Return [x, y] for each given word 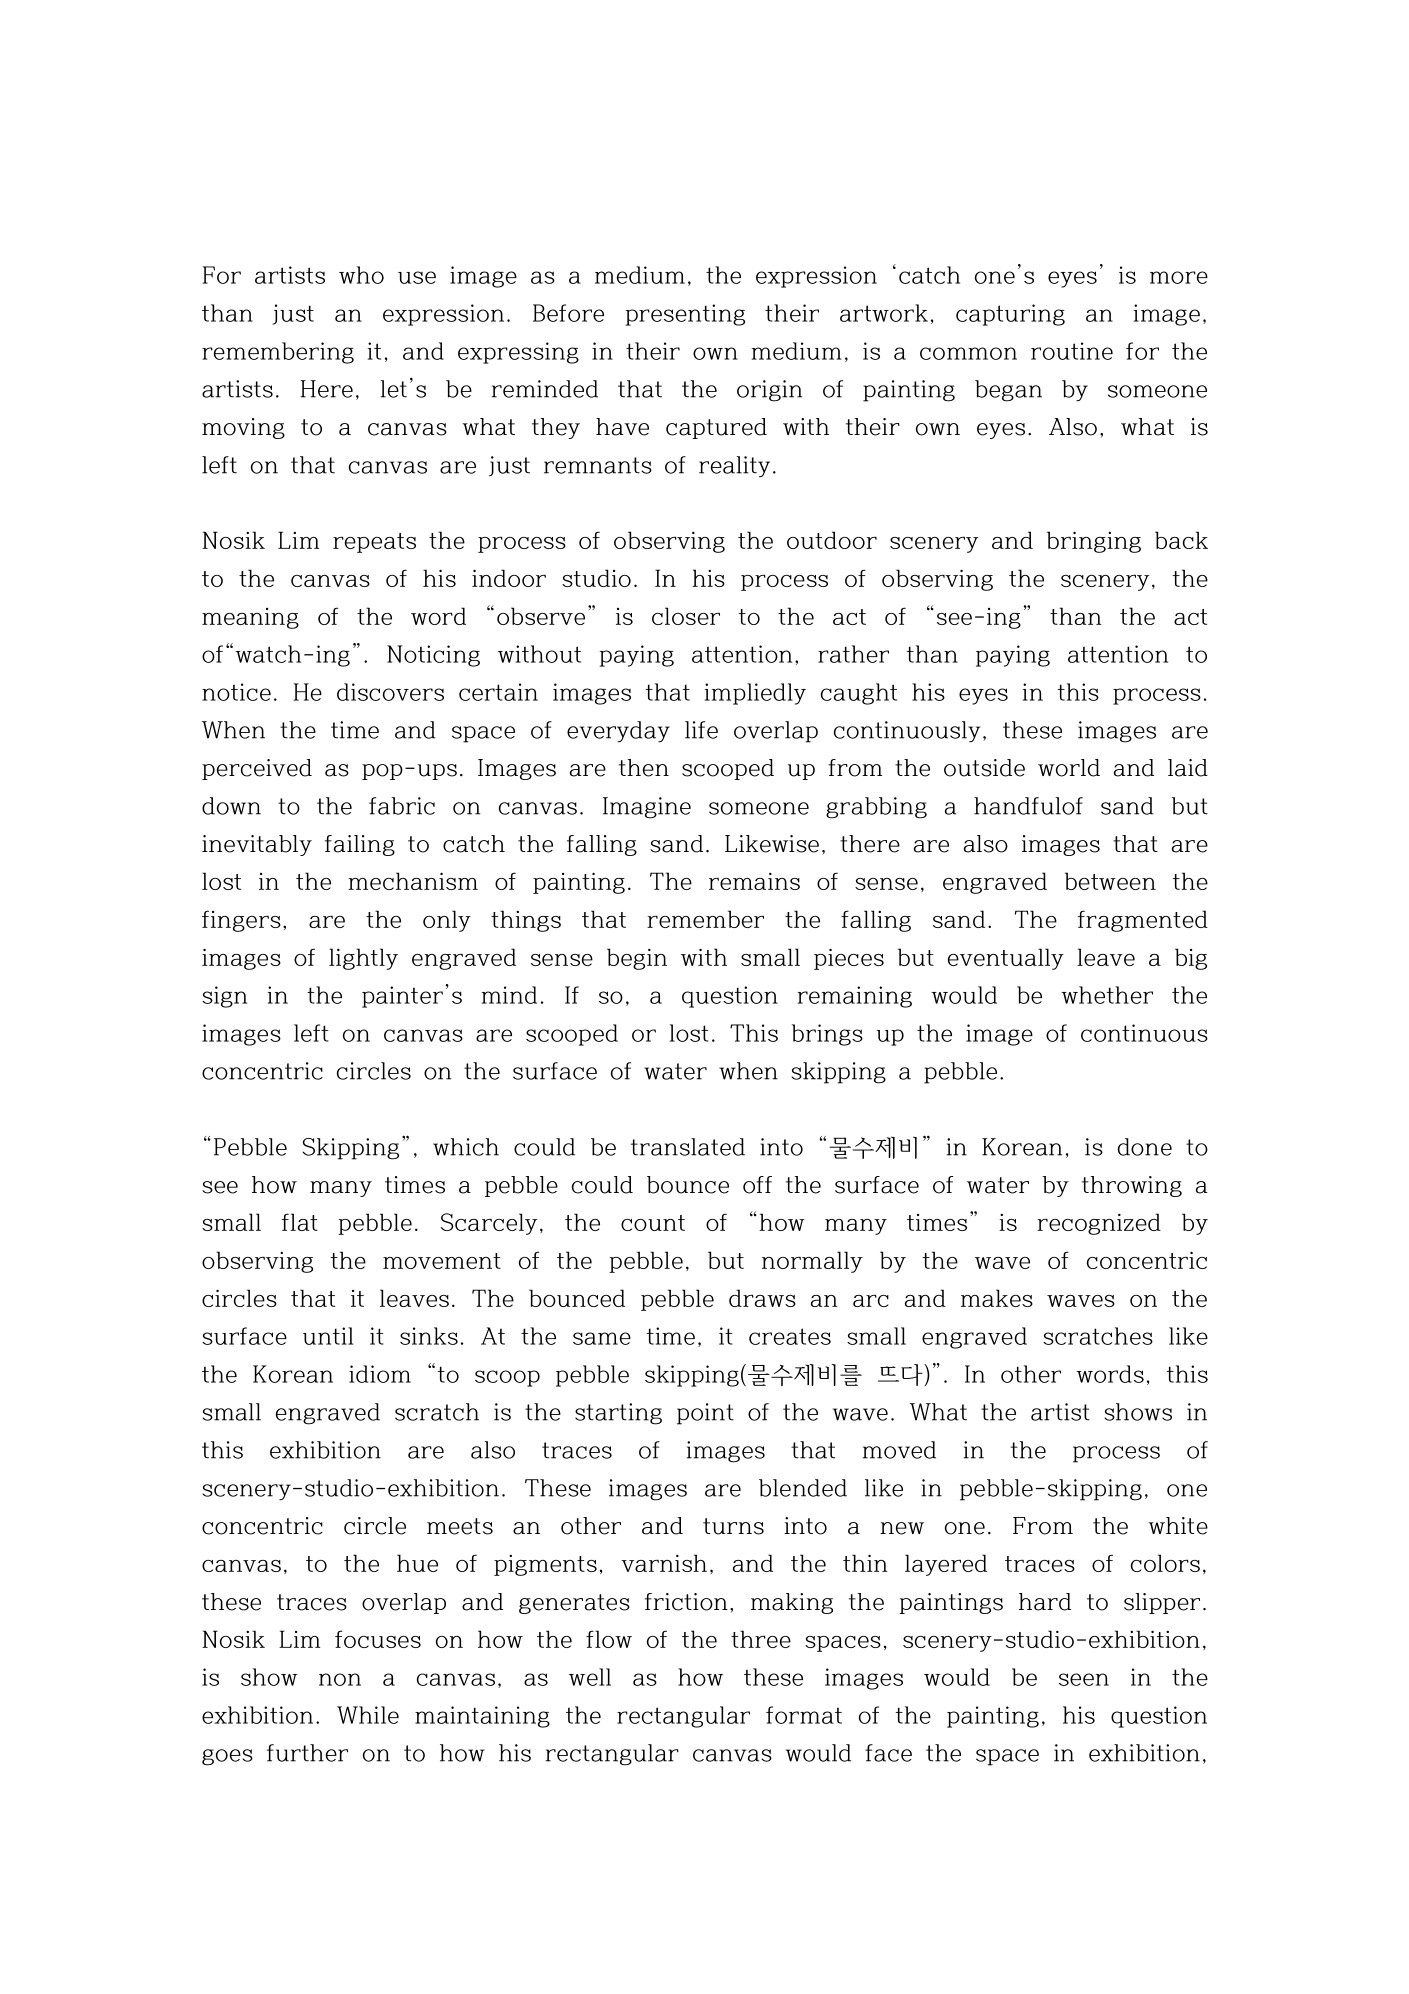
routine [1072, 351]
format [804, 1715]
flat [300, 1222]
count [653, 1223]
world [1069, 768]
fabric [402, 806]
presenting [685, 315]
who [361, 275]
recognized [1099, 1224]
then [644, 768]
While [368, 1715]
